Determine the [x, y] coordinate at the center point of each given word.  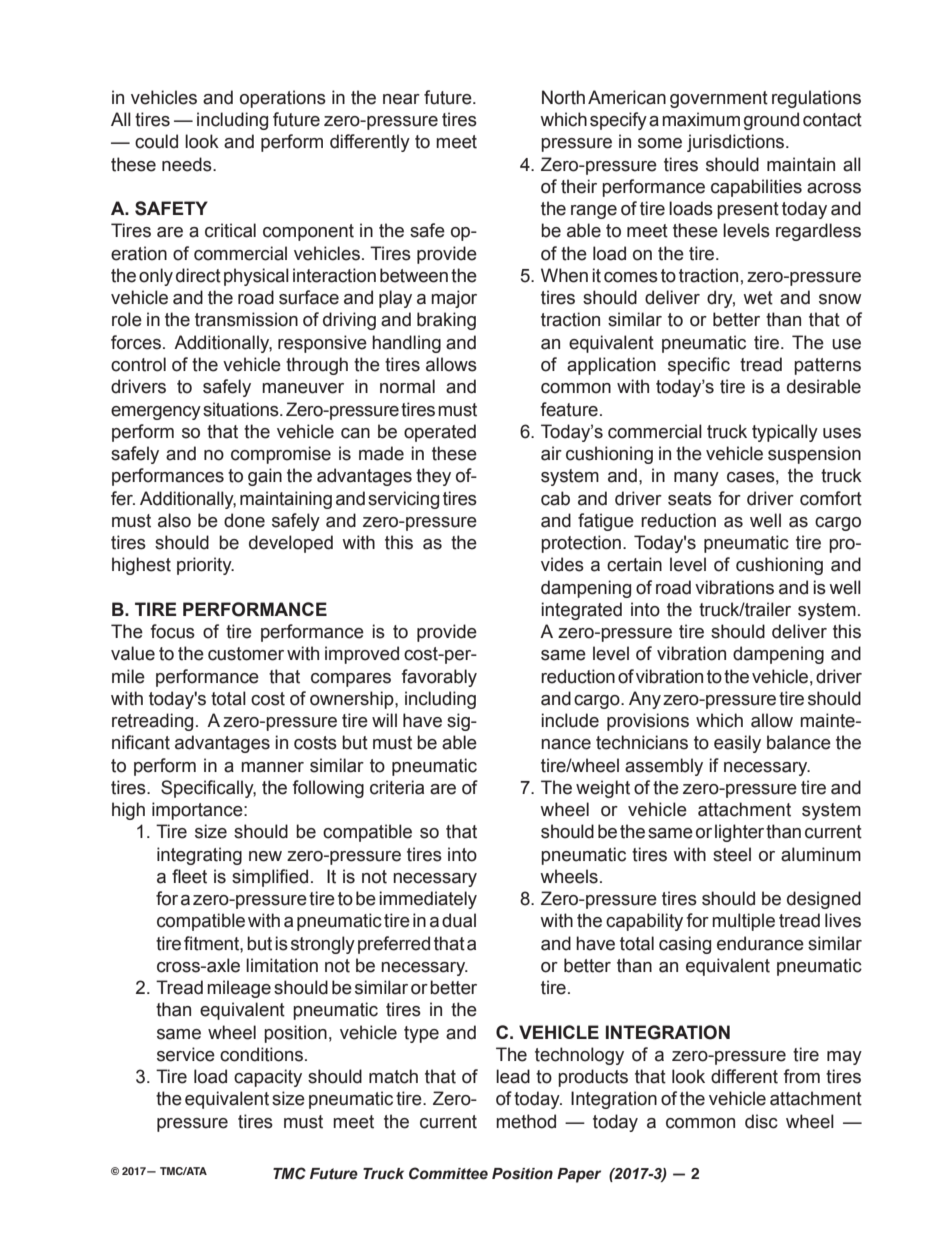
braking [446, 321]
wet [758, 298]
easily [737, 744]
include [570, 720]
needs [188, 164]
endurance [760, 943]
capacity [268, 1078]
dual [459, 920]
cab [555, 498]
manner [272, 767]
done [244, 520]
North [563, 97]
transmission [246, 319]
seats [690, 499]
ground [771, 121]
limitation [282, 965]
